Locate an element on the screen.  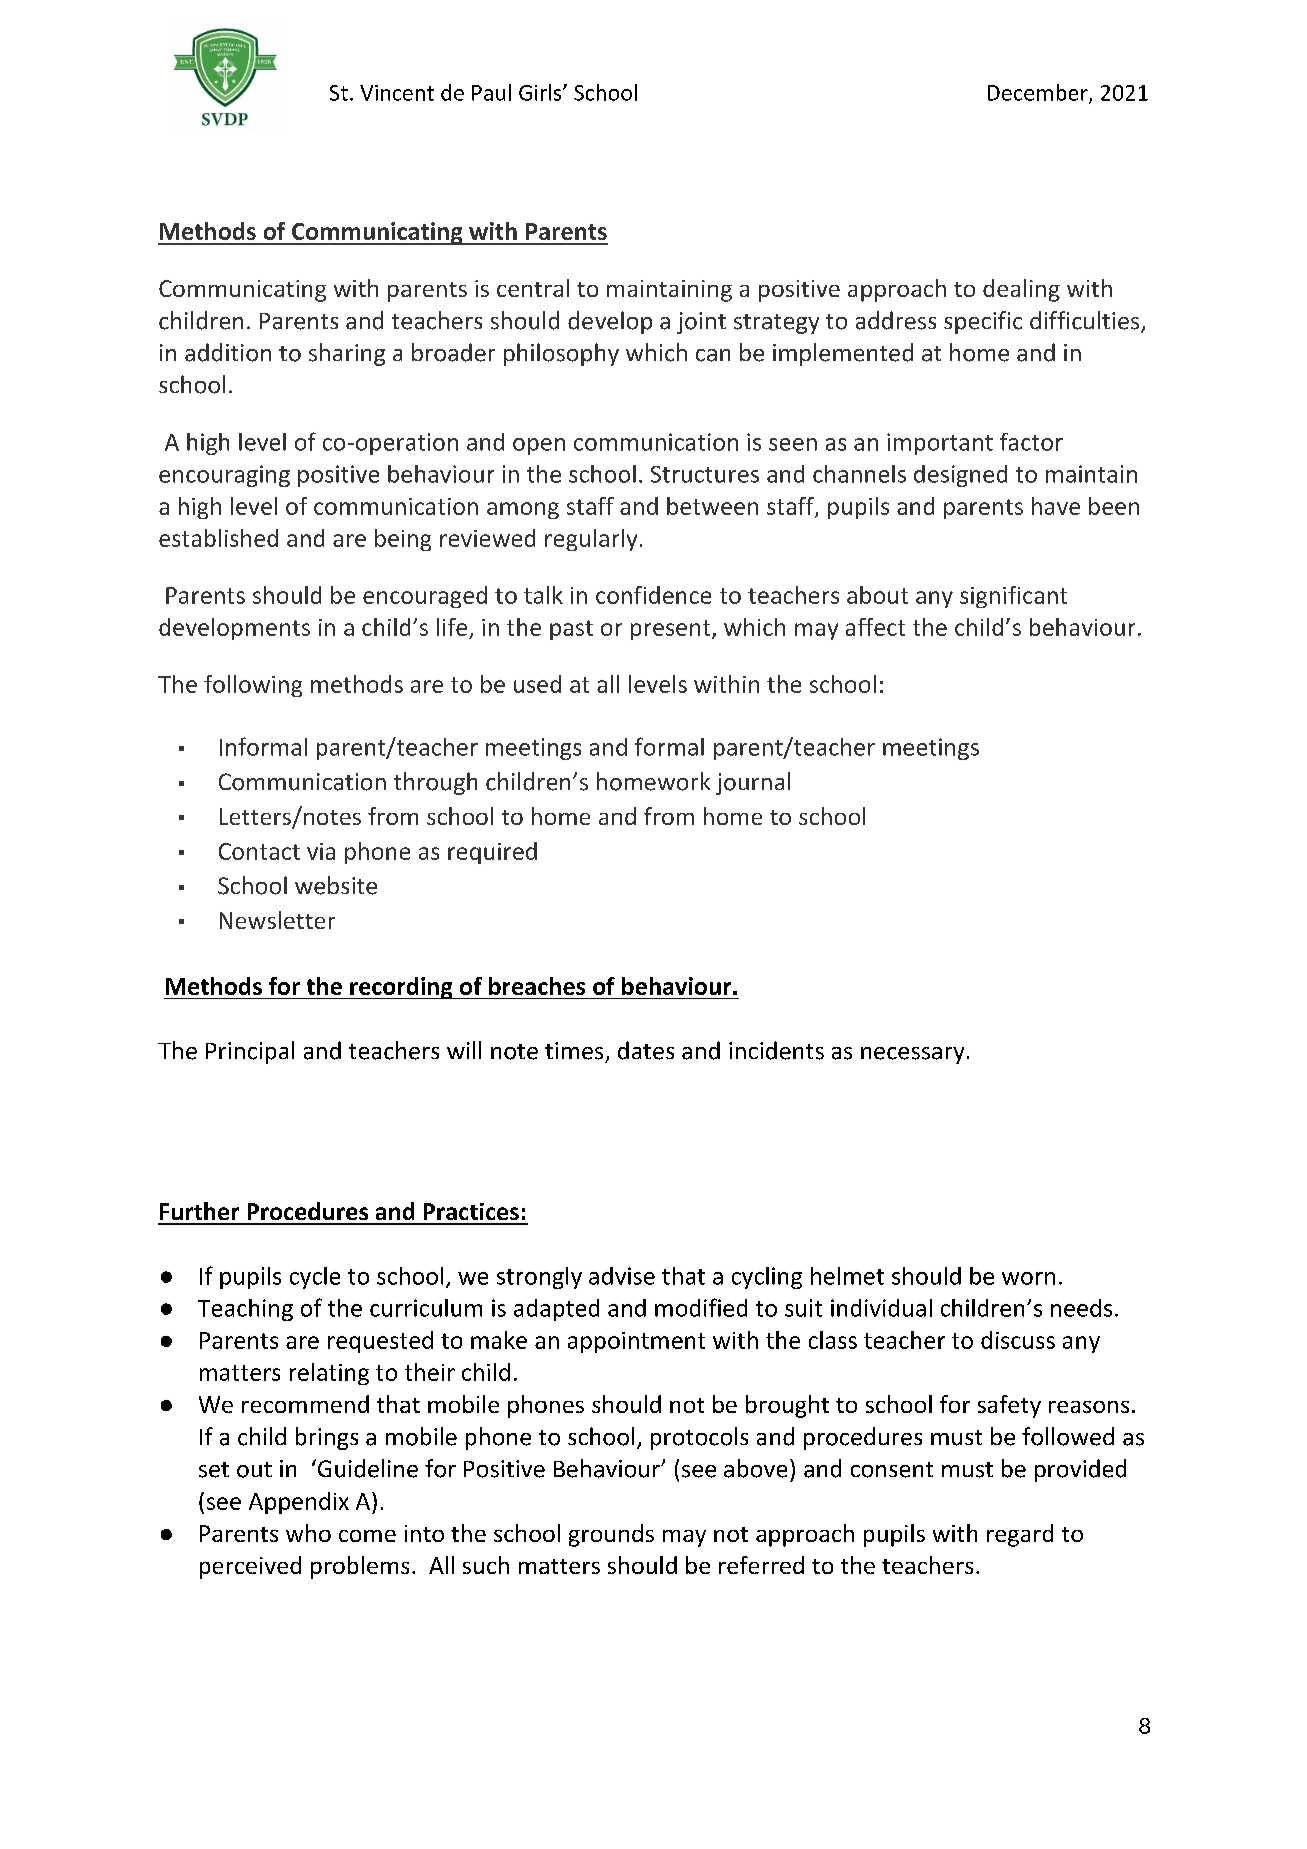
following is located at coordinates (253, 686).
